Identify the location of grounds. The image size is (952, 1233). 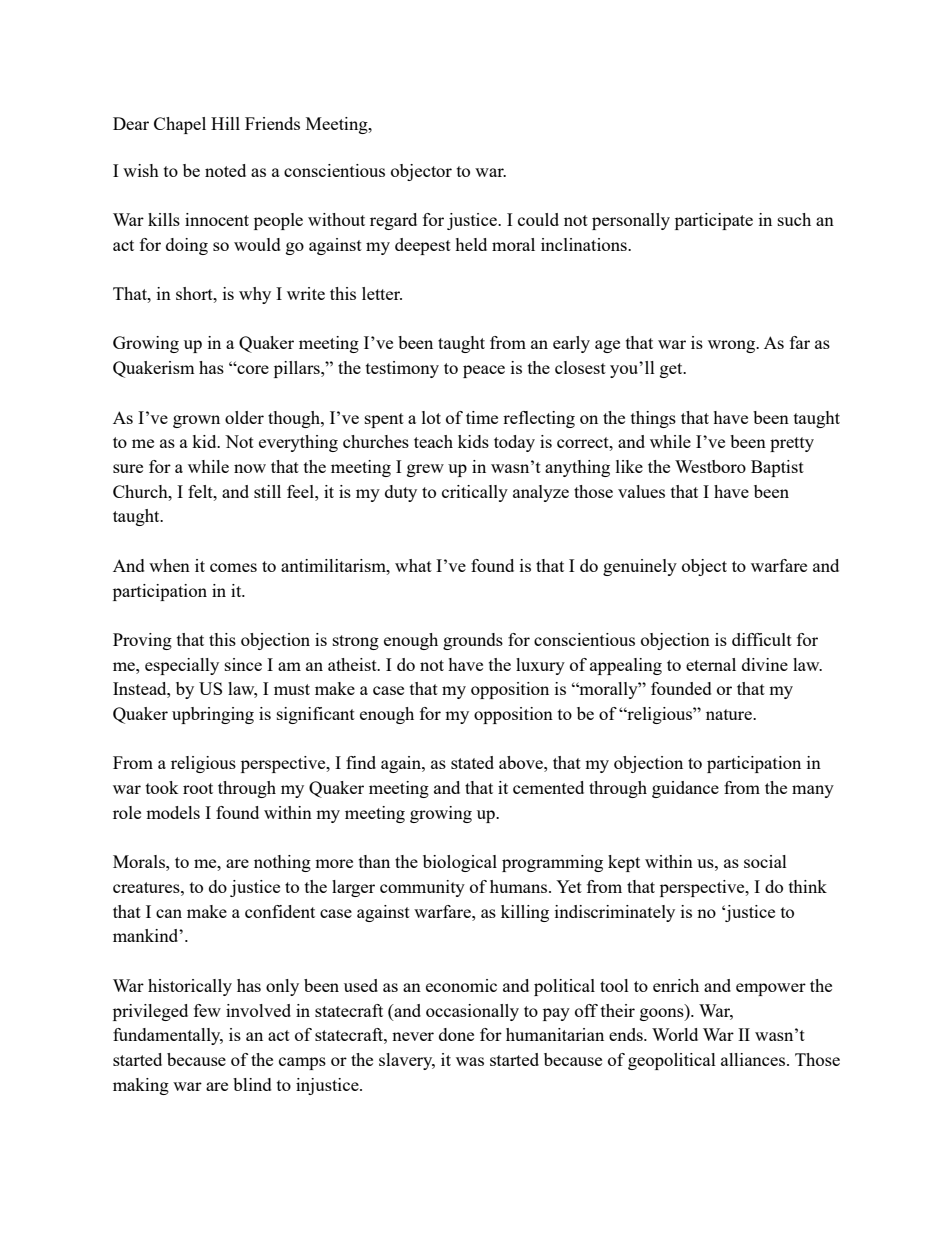
(473, 641).
